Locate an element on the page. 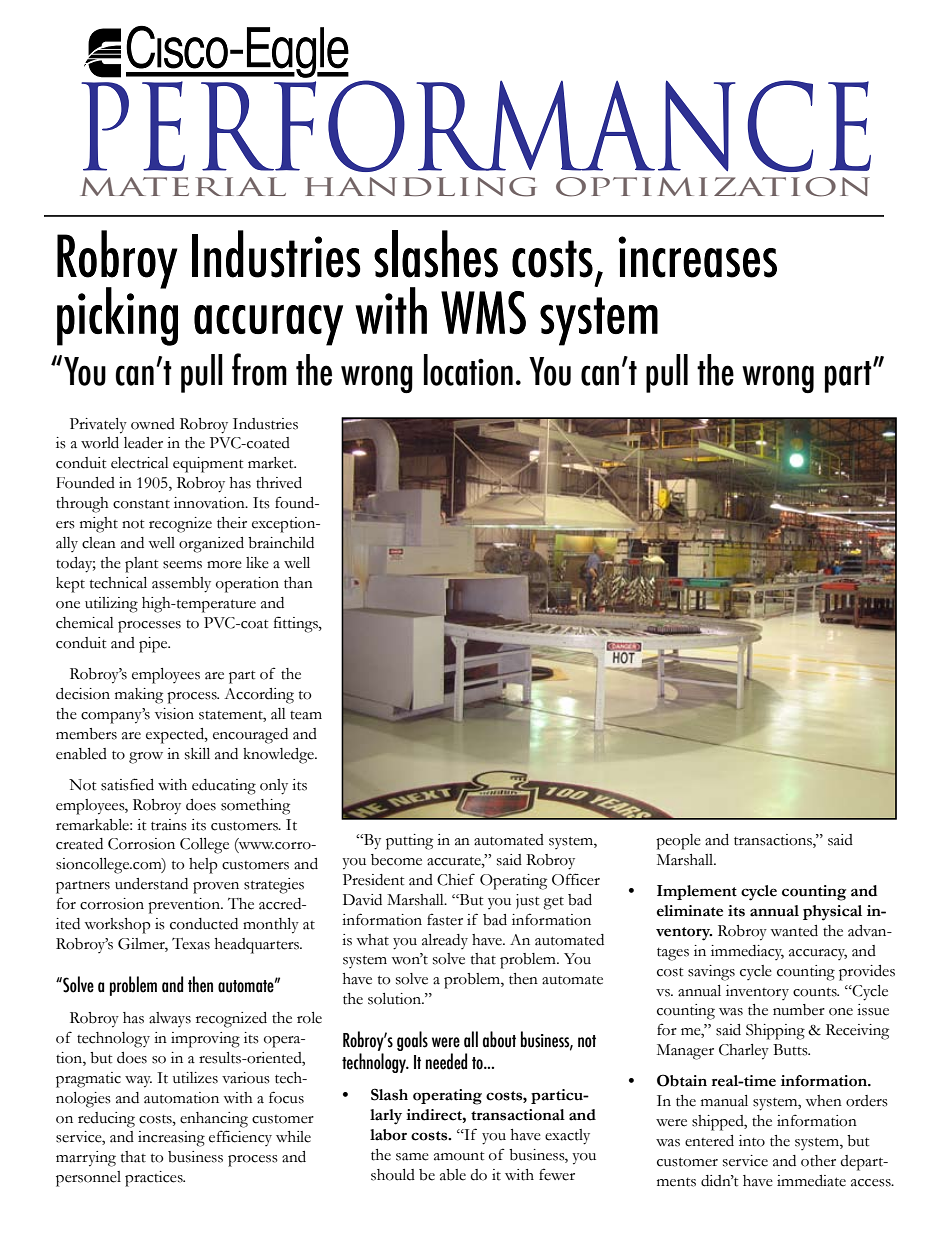  WMS is located at coordinates (483, 313).
